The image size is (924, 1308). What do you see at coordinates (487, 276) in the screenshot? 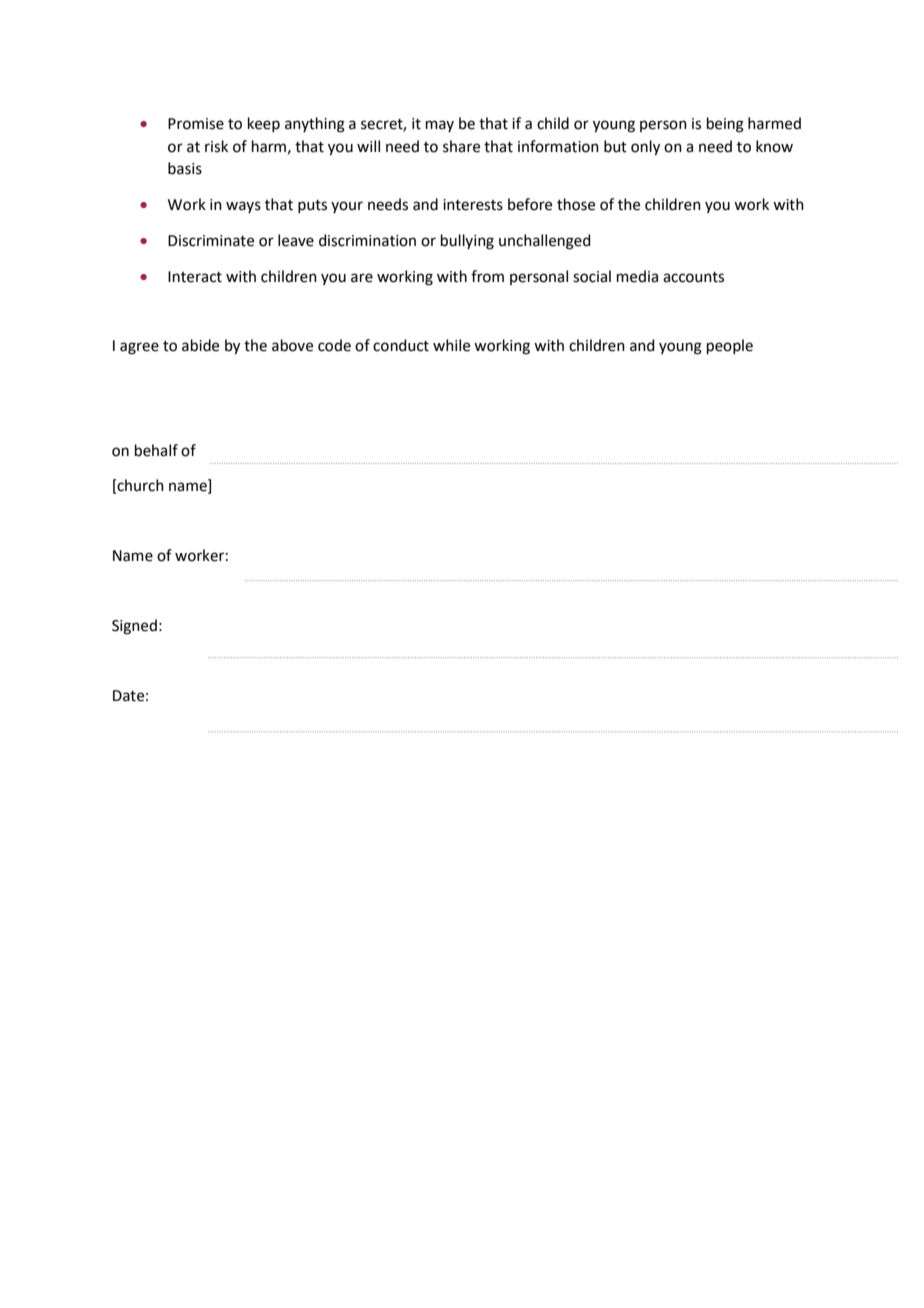
I see `from` at bounding box center [487, 276].
